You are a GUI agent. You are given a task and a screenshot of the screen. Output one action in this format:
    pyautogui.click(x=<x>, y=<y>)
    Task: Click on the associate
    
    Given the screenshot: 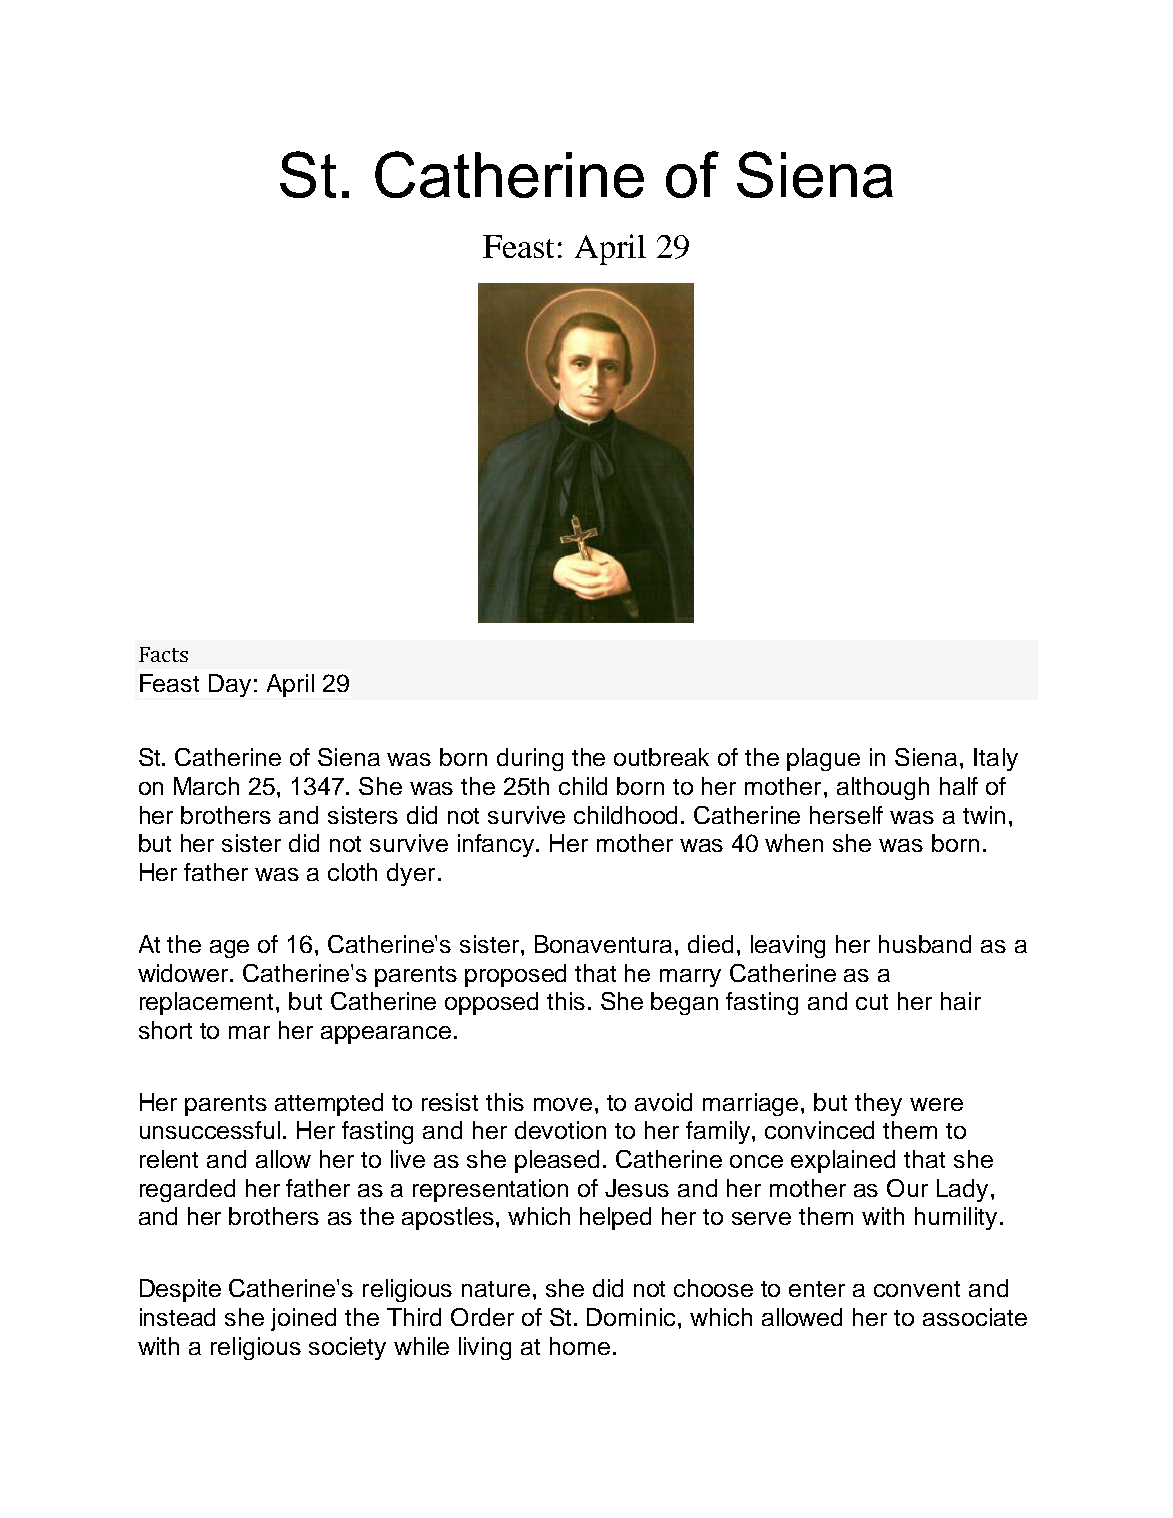 What is the action you would take?
    pyautogui.click(x=975, y=1317)
